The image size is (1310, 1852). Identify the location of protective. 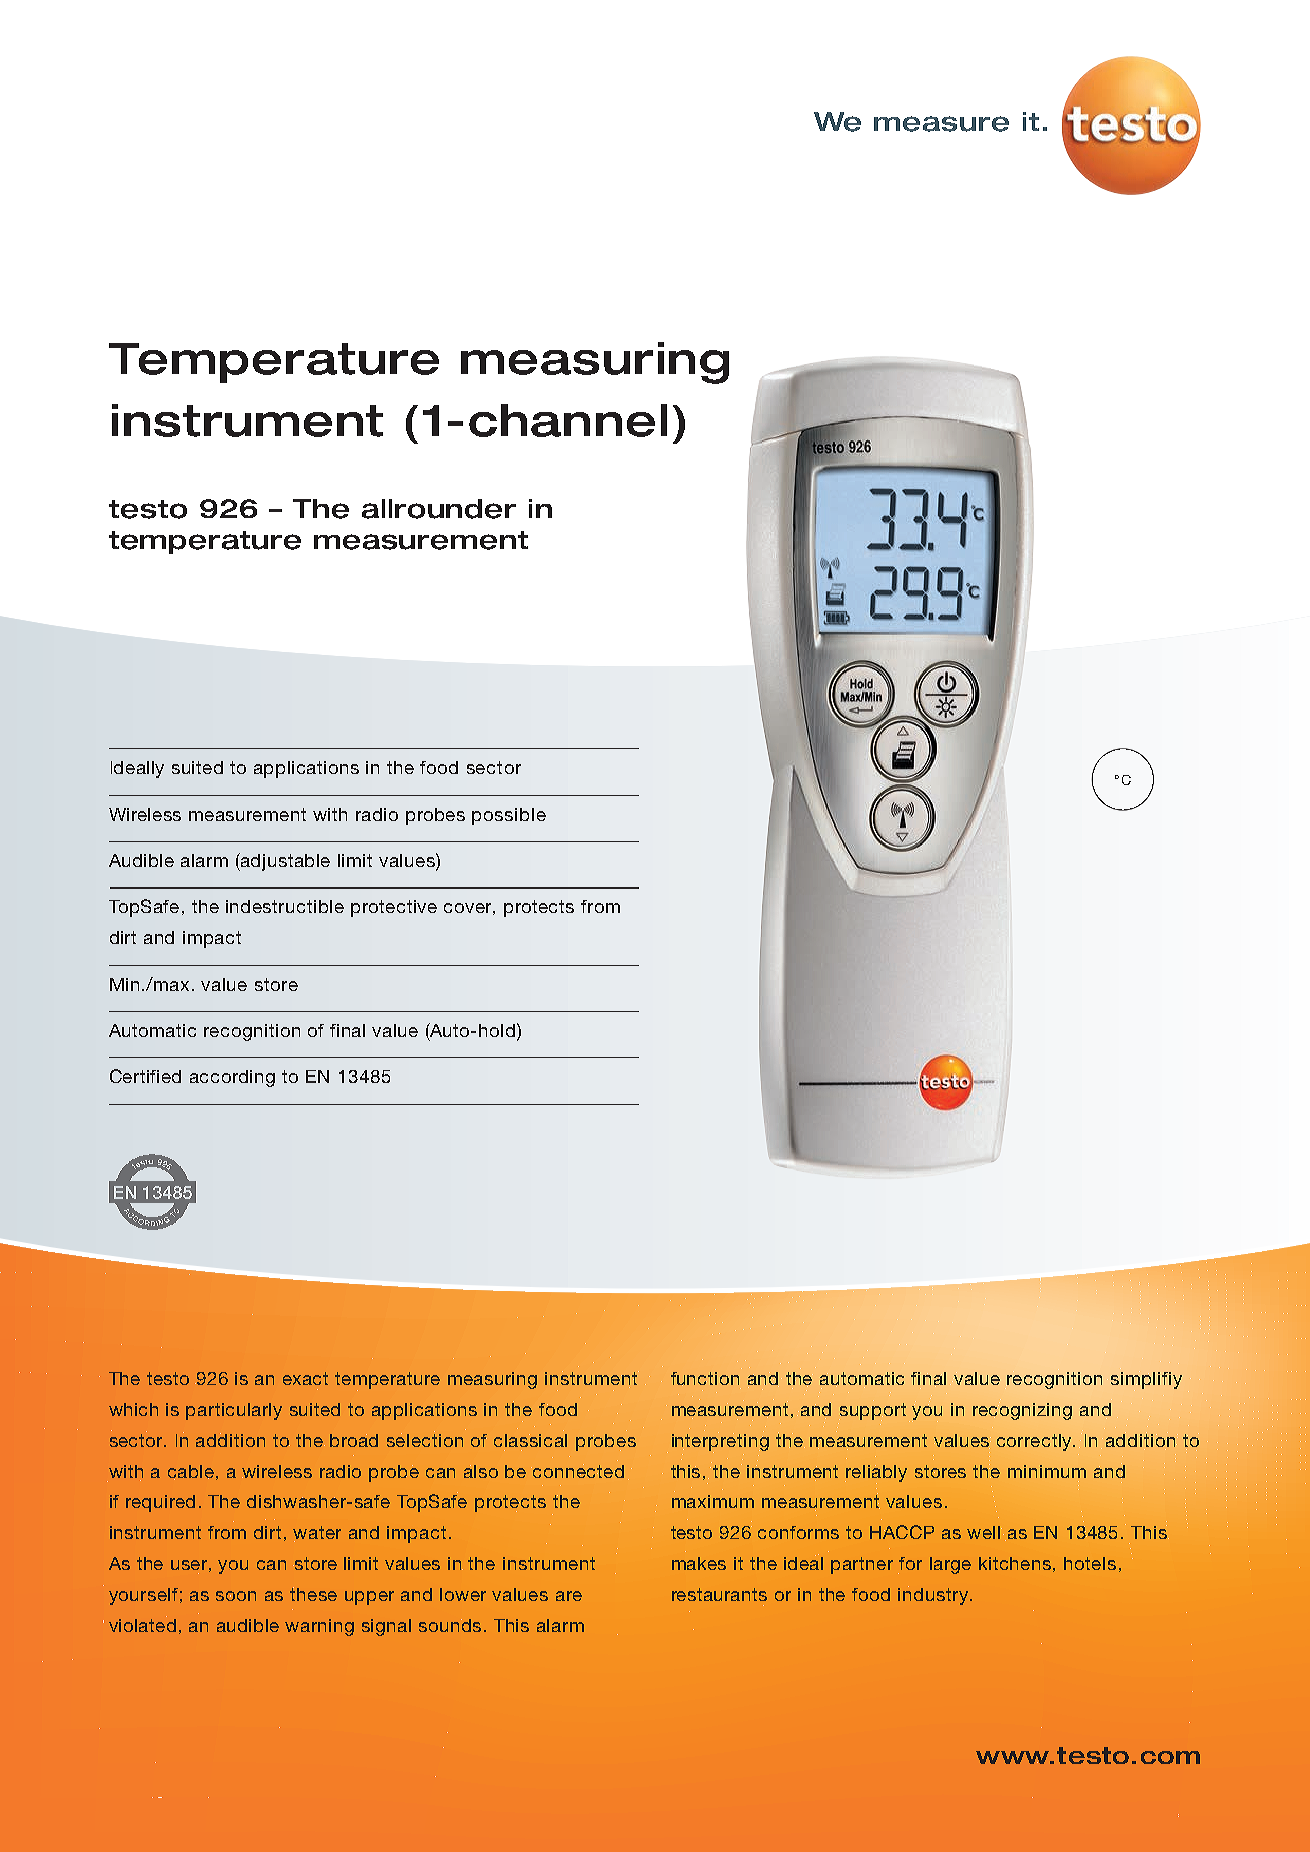
(394, 908).
